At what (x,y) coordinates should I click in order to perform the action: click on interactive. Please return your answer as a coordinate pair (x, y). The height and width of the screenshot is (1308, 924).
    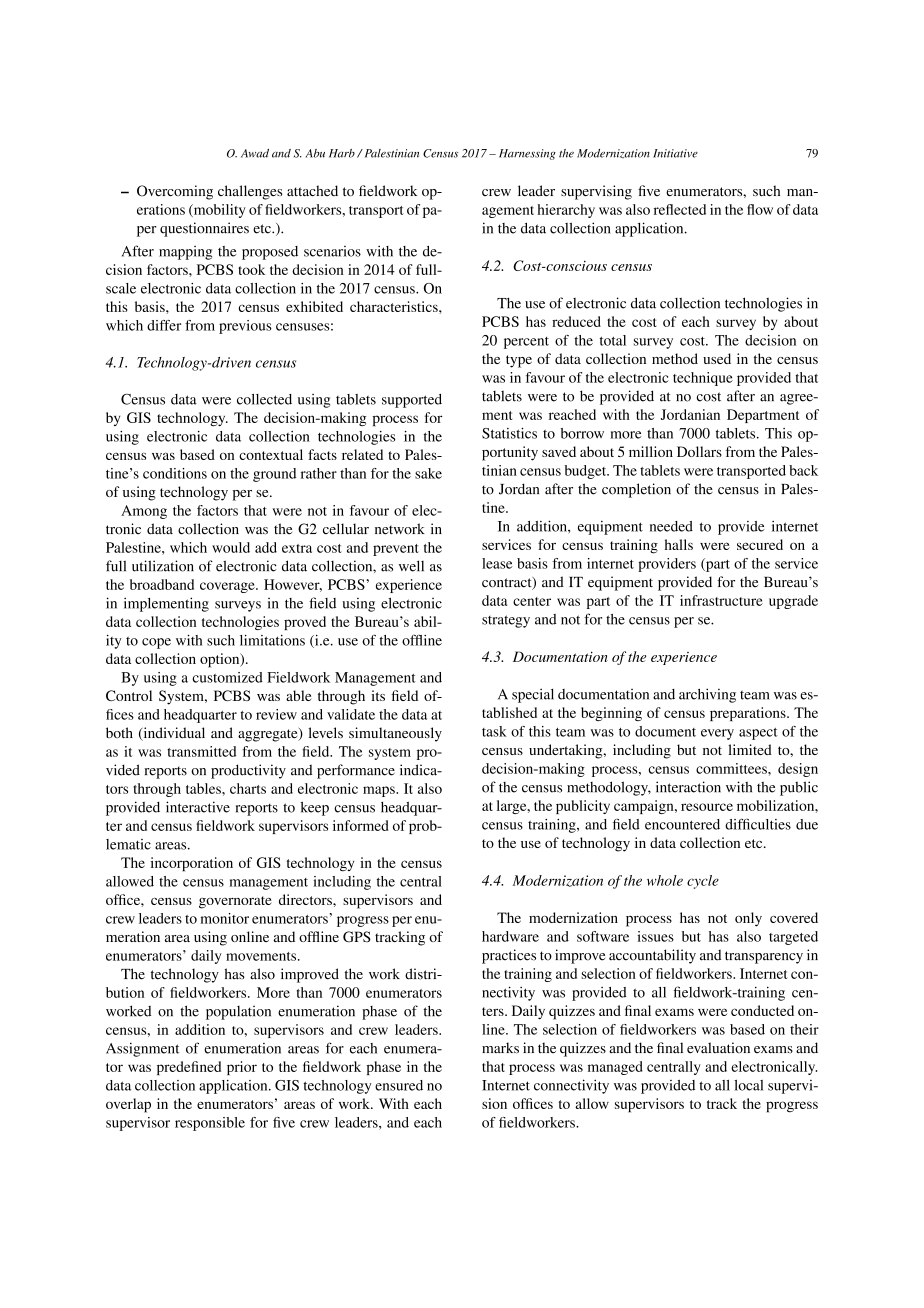
    Looking at the image, I should click on (198, 807).
